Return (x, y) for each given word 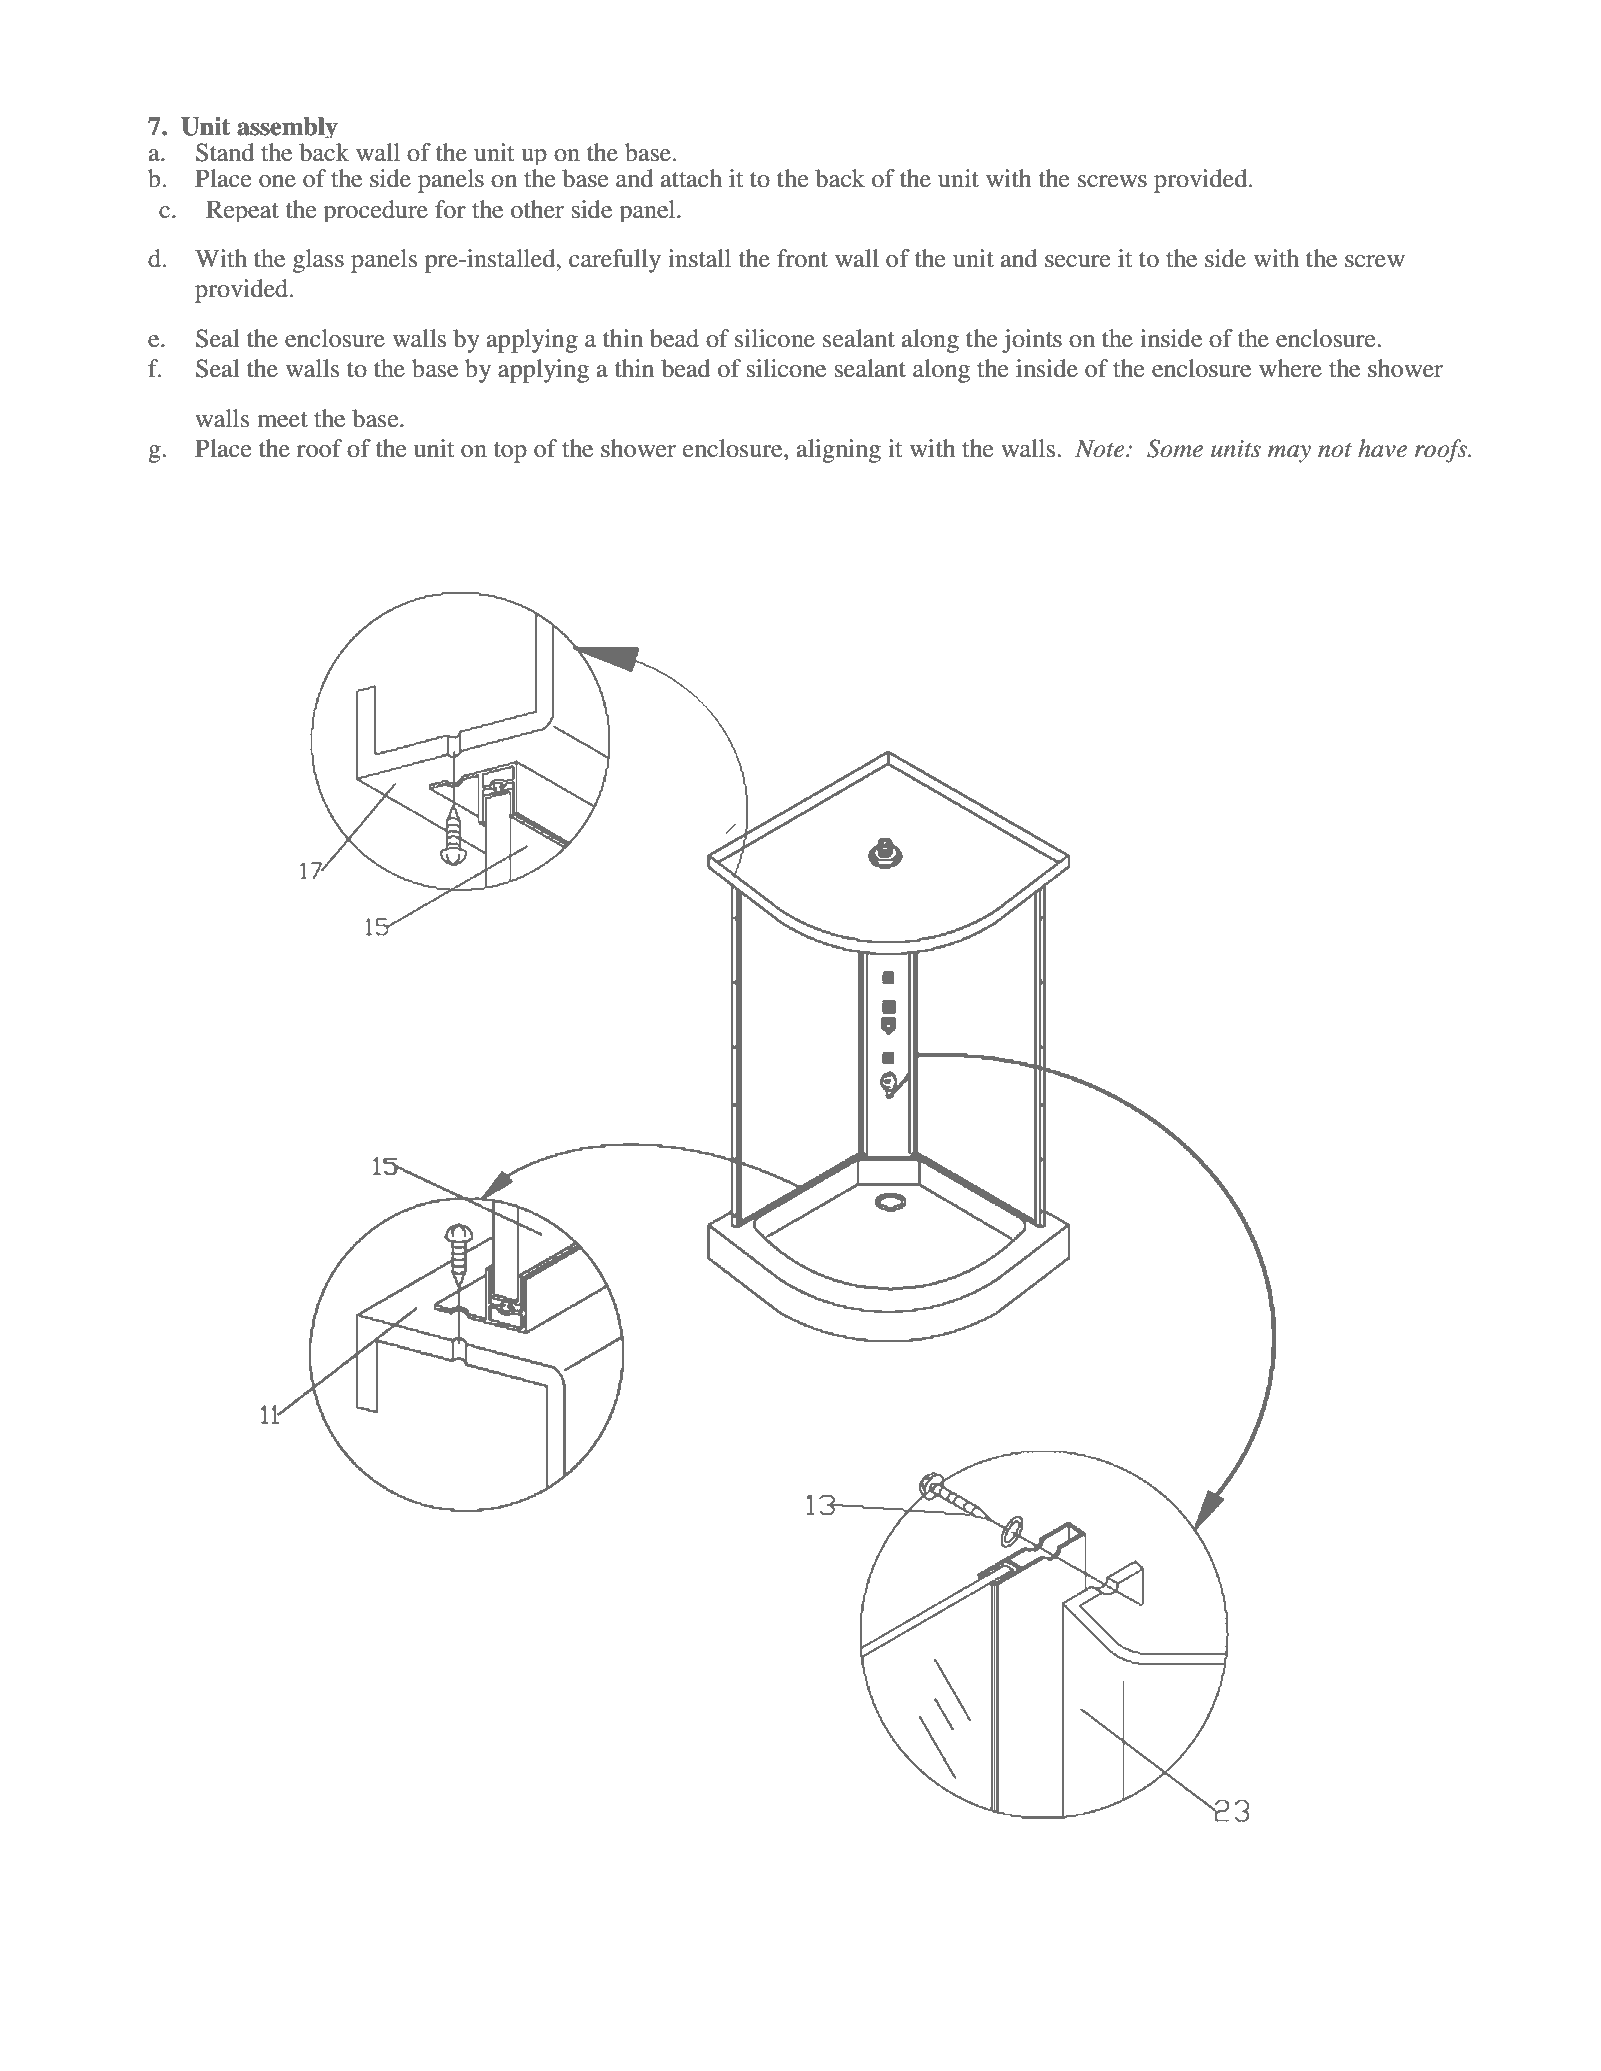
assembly (287, 127)
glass (318, 261)
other (537, 209)
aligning (839, 451)
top (510, 452)
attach (691, 178)
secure (1078, 261)
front (802, 258)
